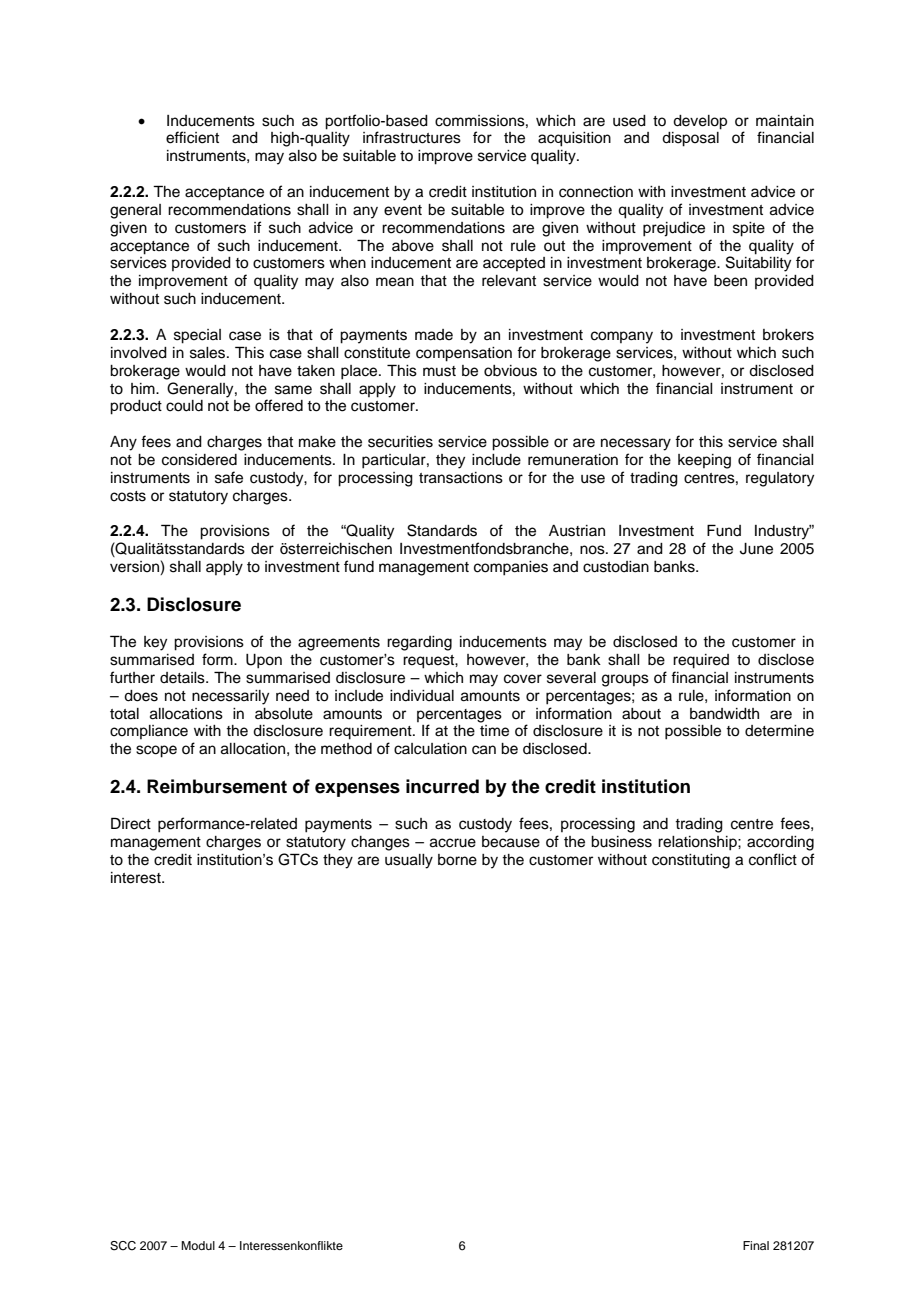 This screenshot has height=1308, width=924. I want to click on details, so click(183, 678).
